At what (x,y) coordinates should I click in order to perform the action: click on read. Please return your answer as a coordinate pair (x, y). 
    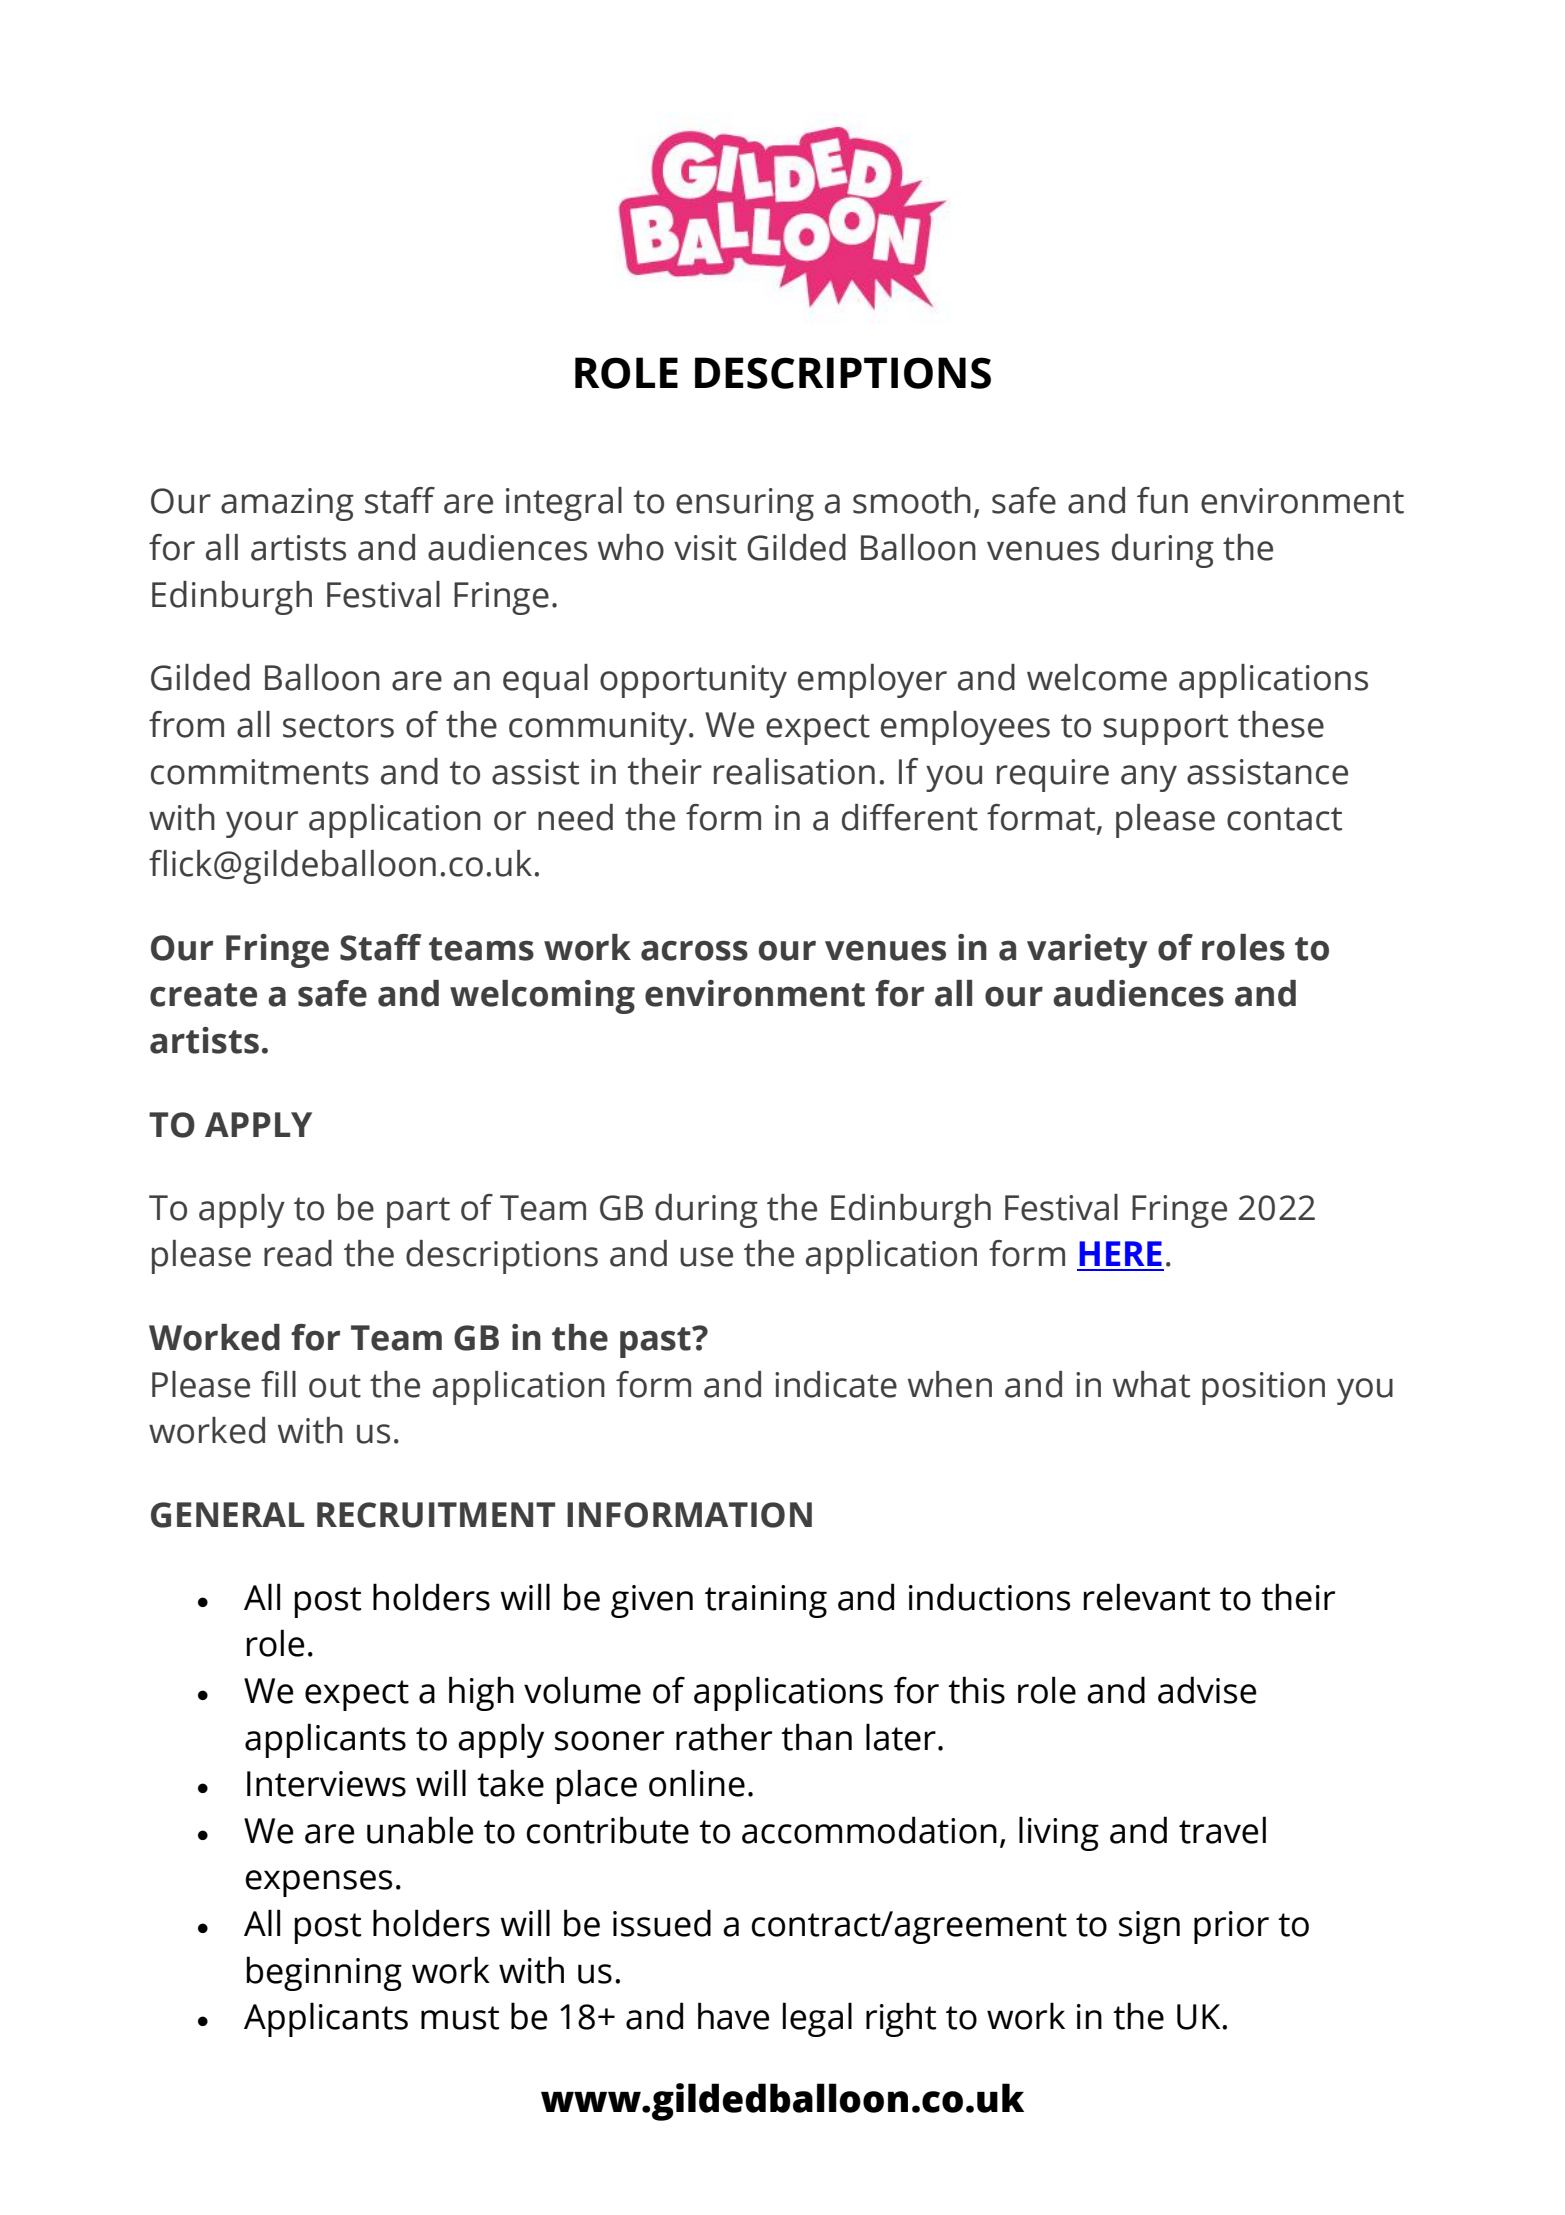
    Looking at the image, I should click on (298, 1253).
